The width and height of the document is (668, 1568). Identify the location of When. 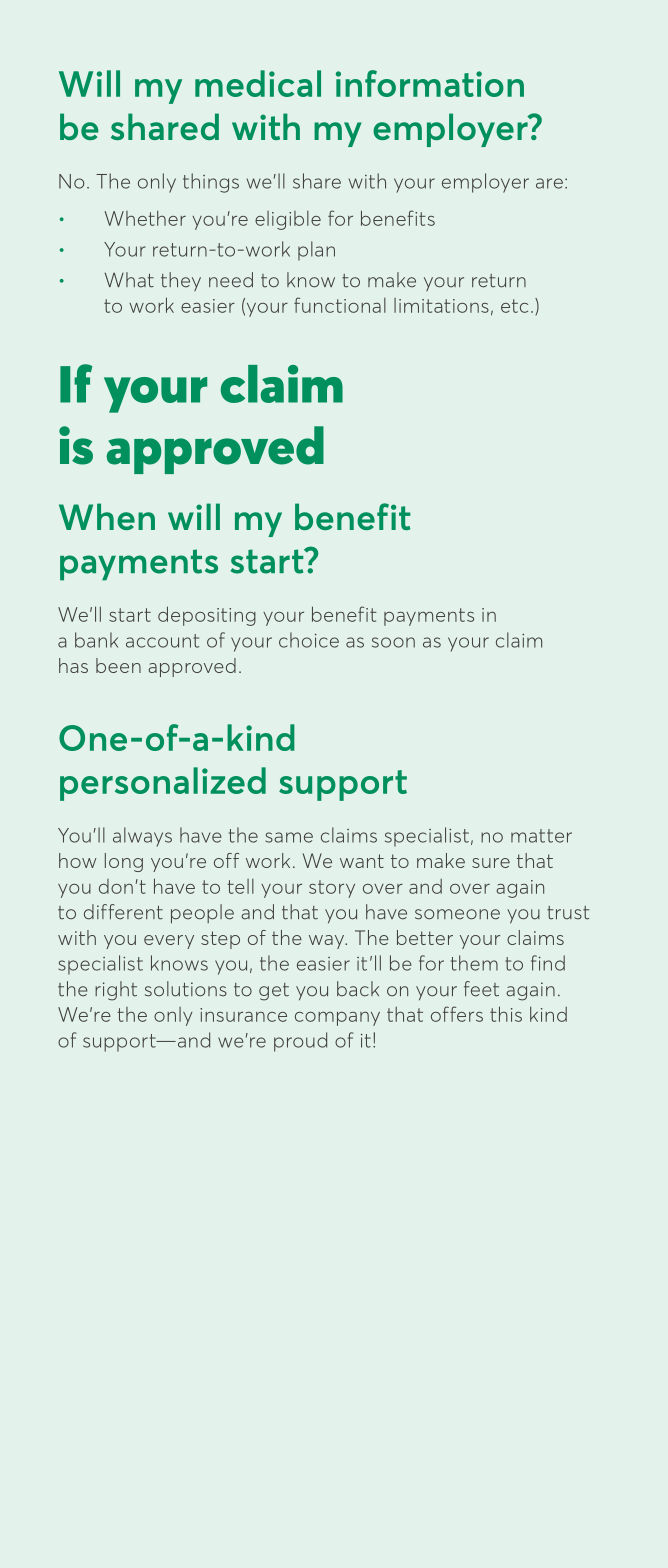
(107, 516).
